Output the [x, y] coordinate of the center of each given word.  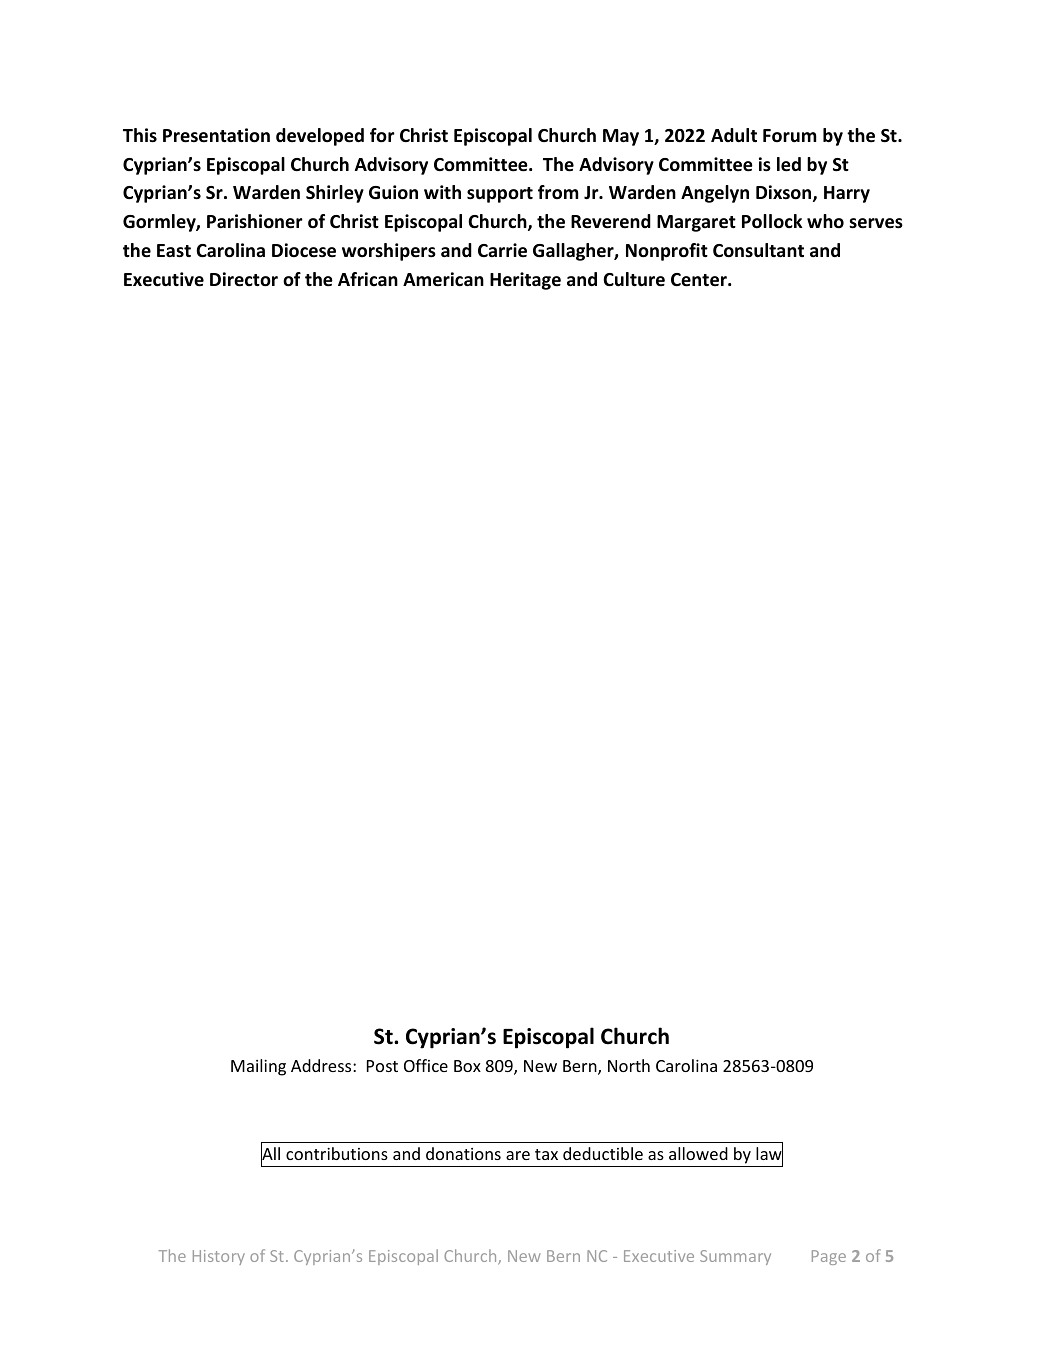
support [500, 195]
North [629, 1065]
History [219, 1257]
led [789, 164]
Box [467, 1066]
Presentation [216, 135]
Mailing [258, 1067]
